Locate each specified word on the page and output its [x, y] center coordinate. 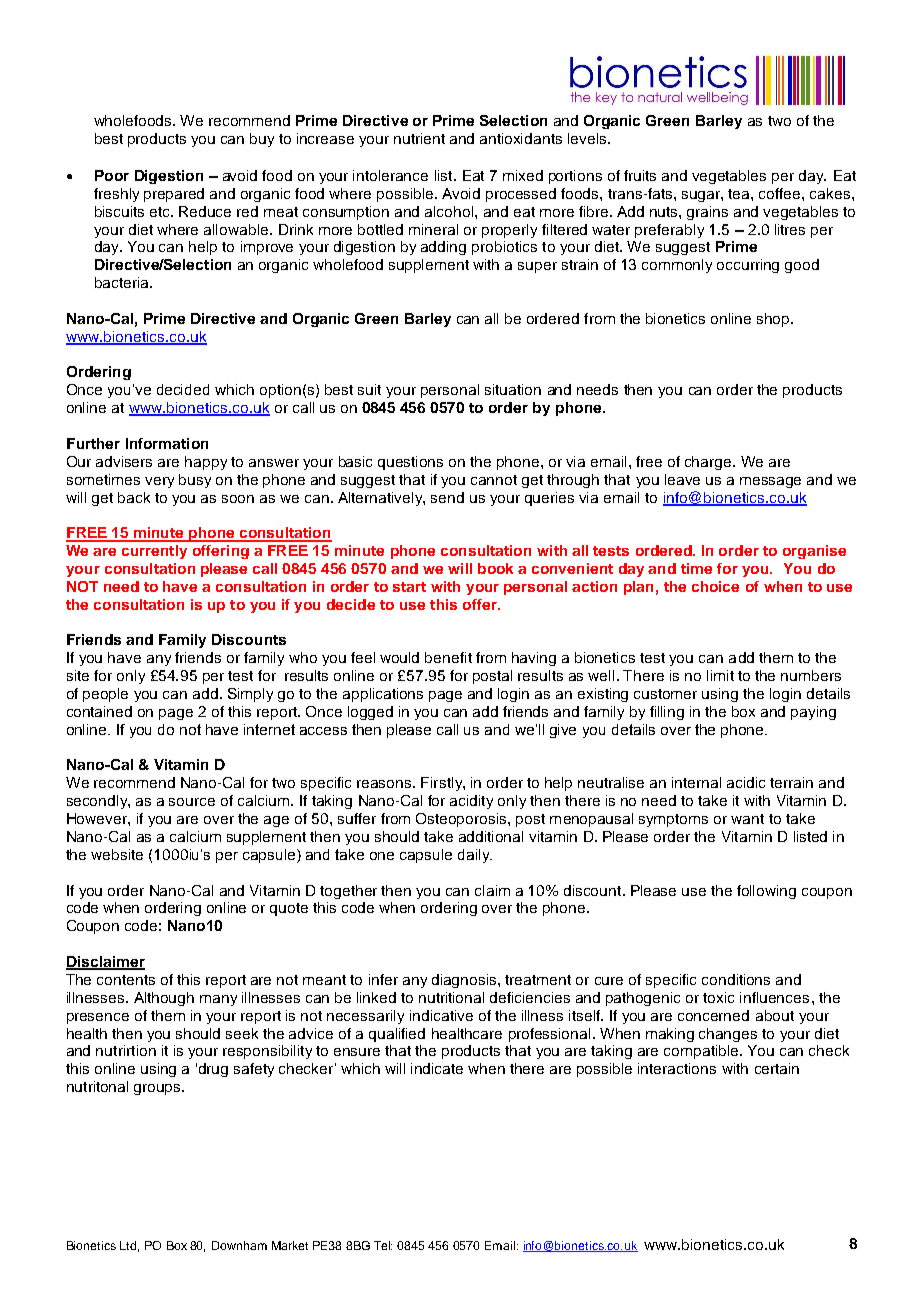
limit [720, 675]
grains [707, 213]
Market [290, 1245]
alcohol [450, 211]
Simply [250, 695]
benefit [448, 657]
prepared [174, 195]
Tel [383, 1245]
